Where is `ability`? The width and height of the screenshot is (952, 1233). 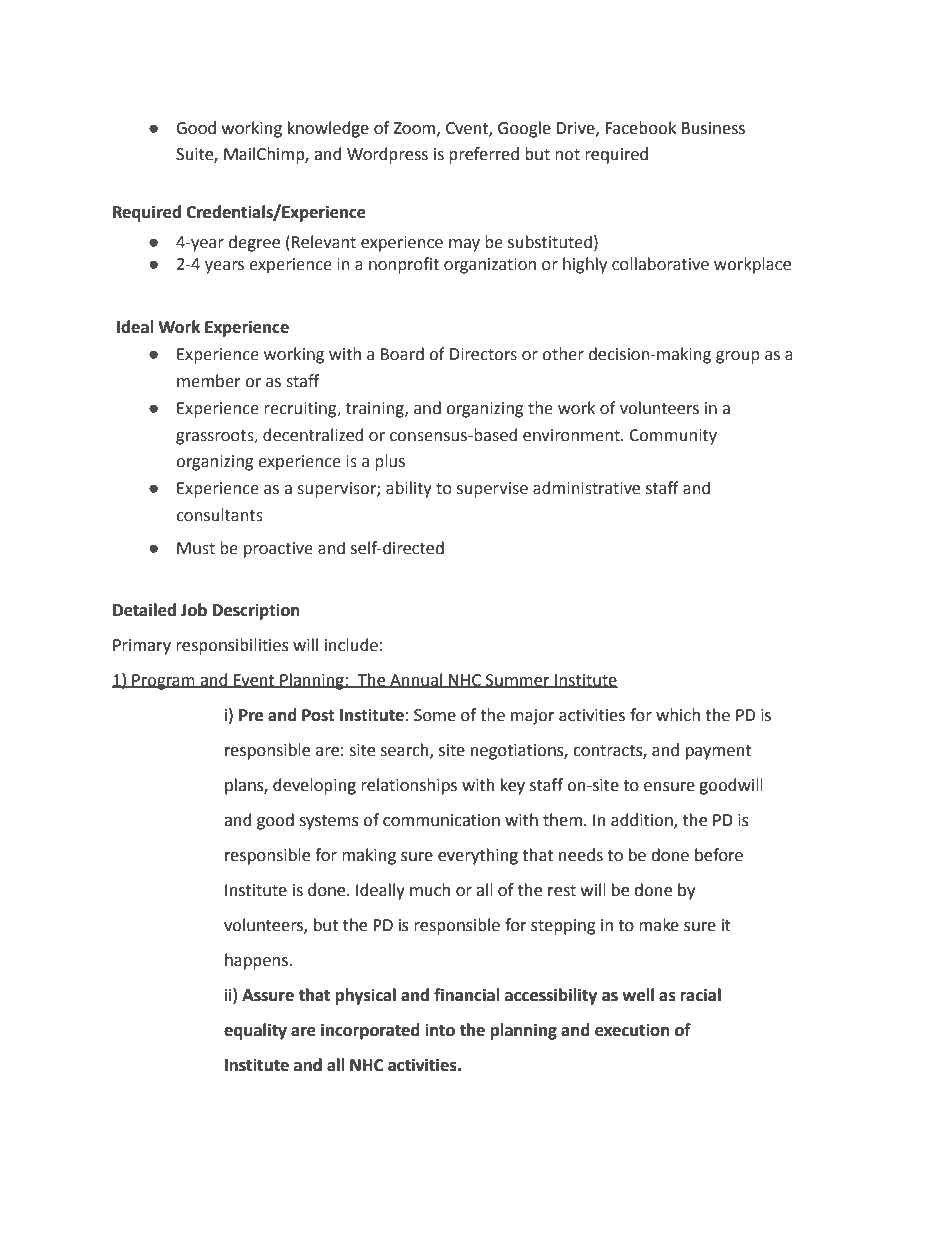
ability is located at coordinates (409, 489).
